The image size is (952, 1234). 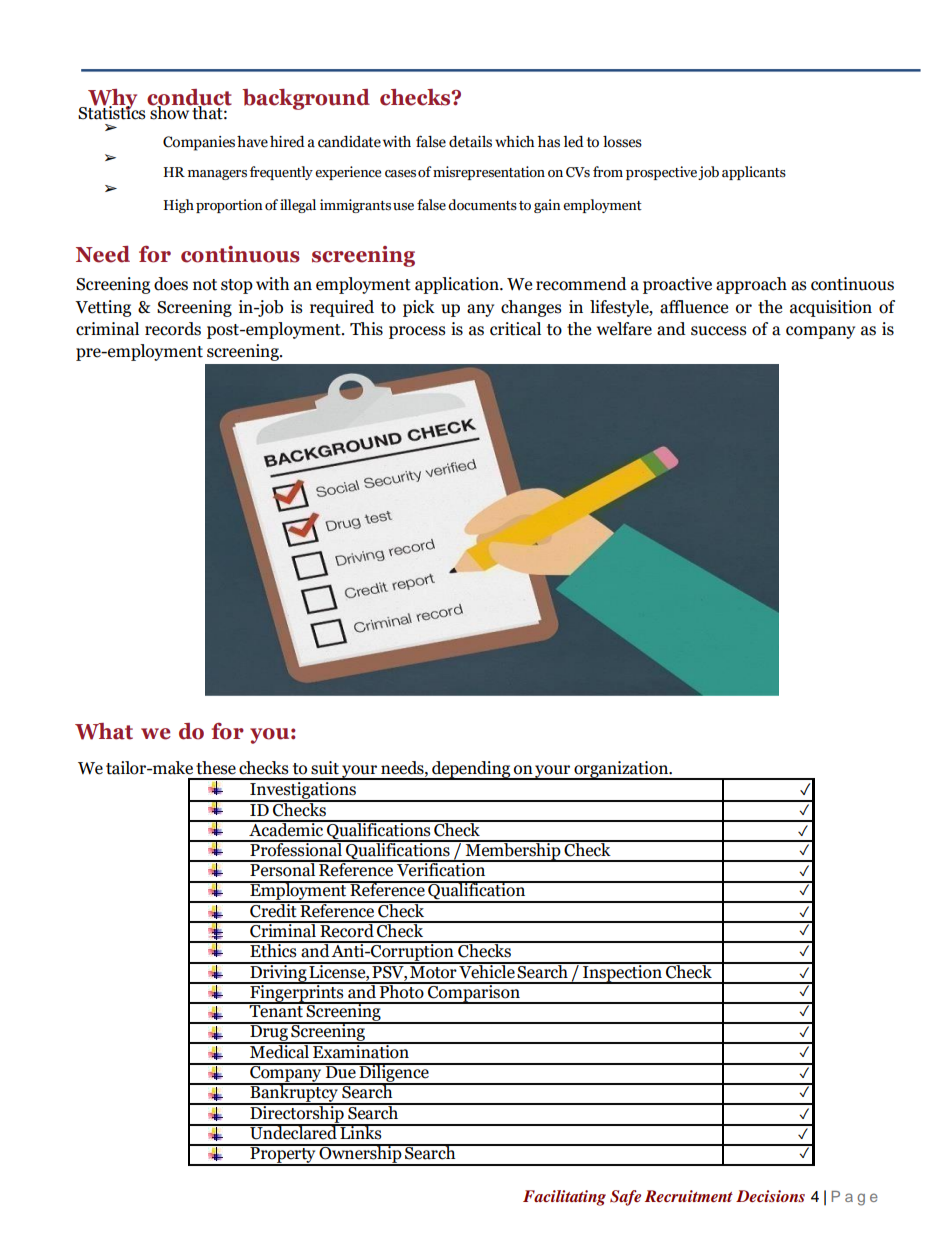 I want to click on success, so click(x=719, y=331).
